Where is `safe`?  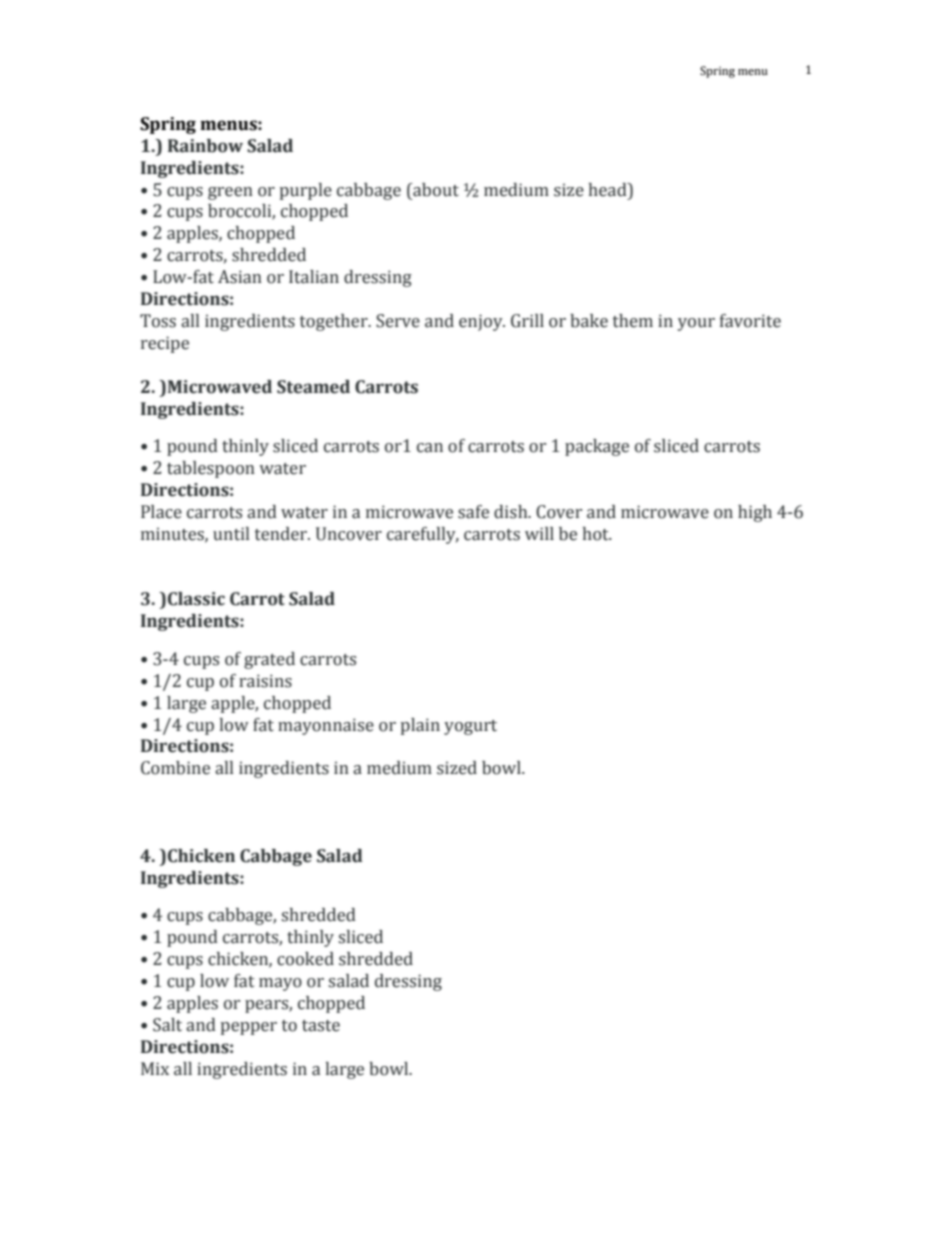
safe is located at coordinates (473, 512).
